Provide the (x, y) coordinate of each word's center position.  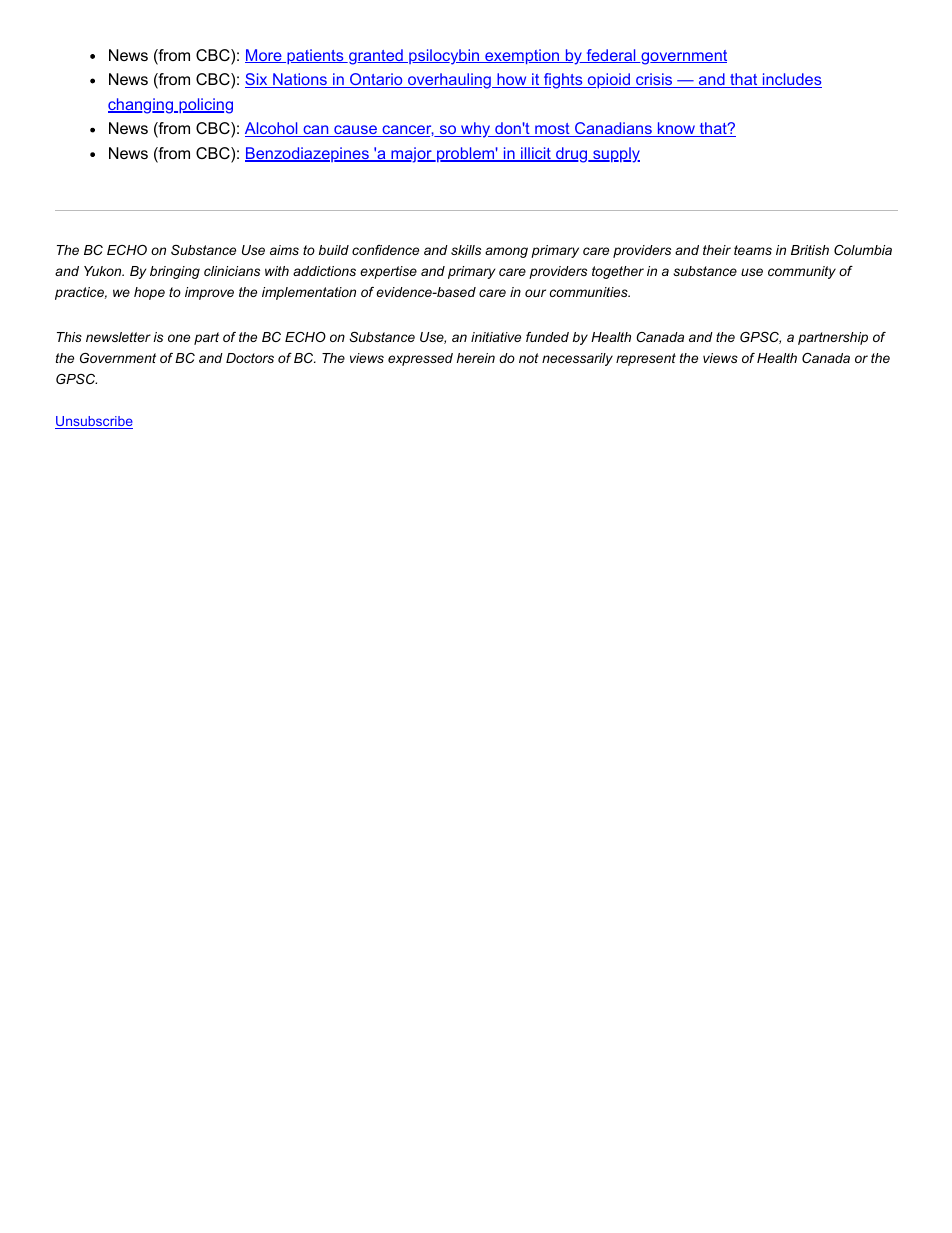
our (535, 293)
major (411, 155)
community (802, 272)
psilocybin (444, 57)
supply (615, 155)
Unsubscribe (94, 422)
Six (257, 80)
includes (791, 80)
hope (149, 293)
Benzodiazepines (308, 154)
